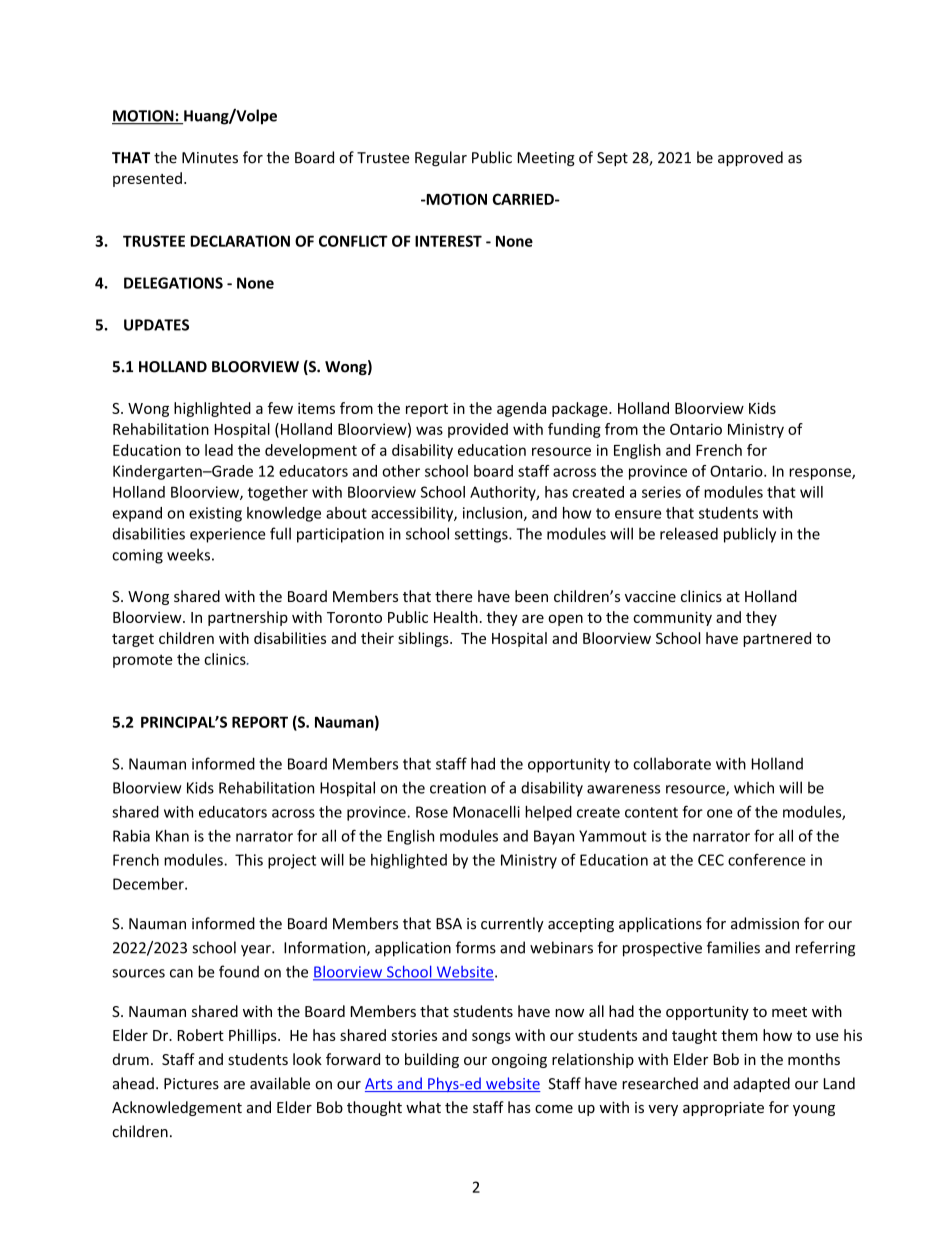  What do you see at coordinates (519, 1061) in the image?
I see `ongoing` at bounding box center [519, 1061].
